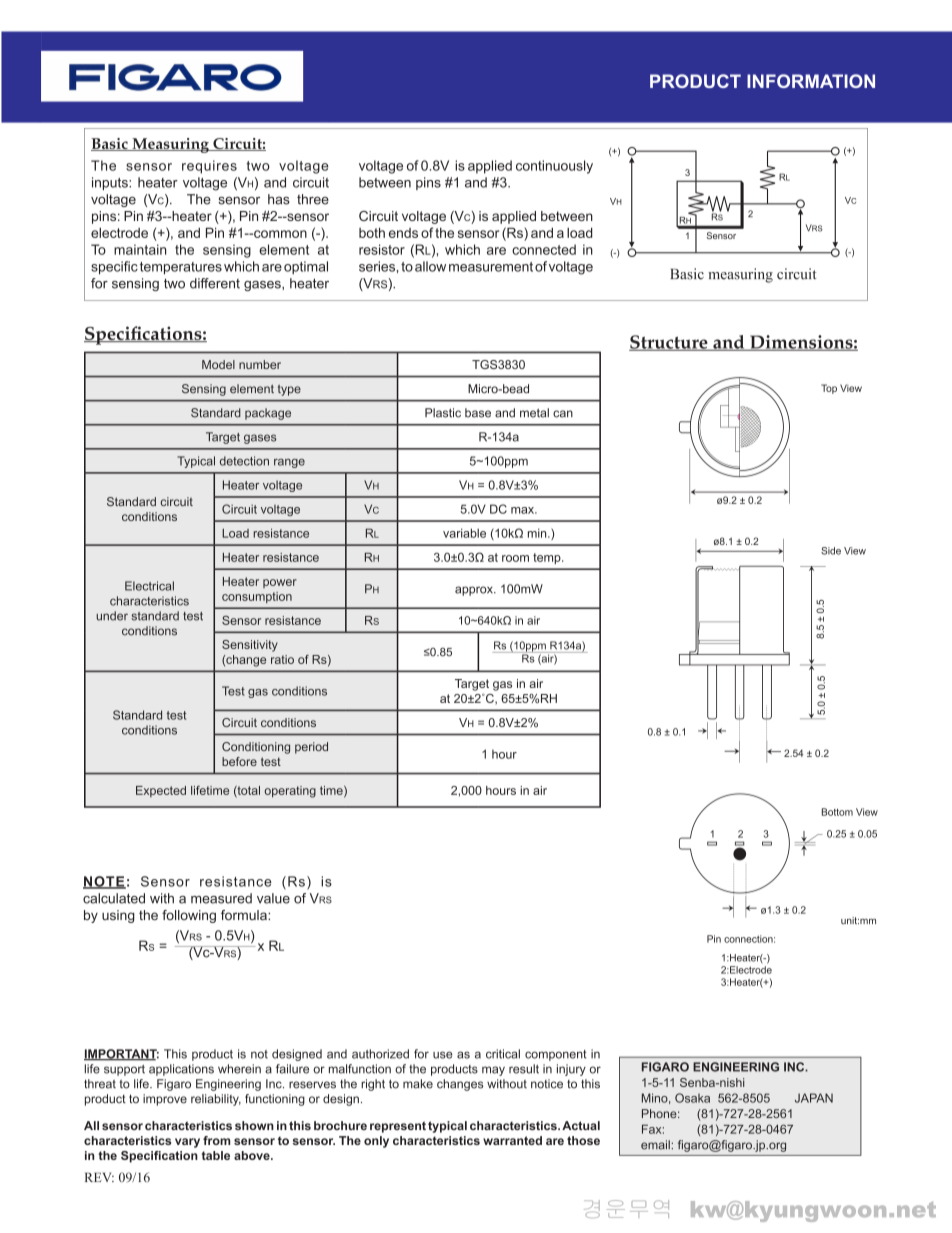 This document has height=1233, width=952. I want to click on before, so click(239, 761).
